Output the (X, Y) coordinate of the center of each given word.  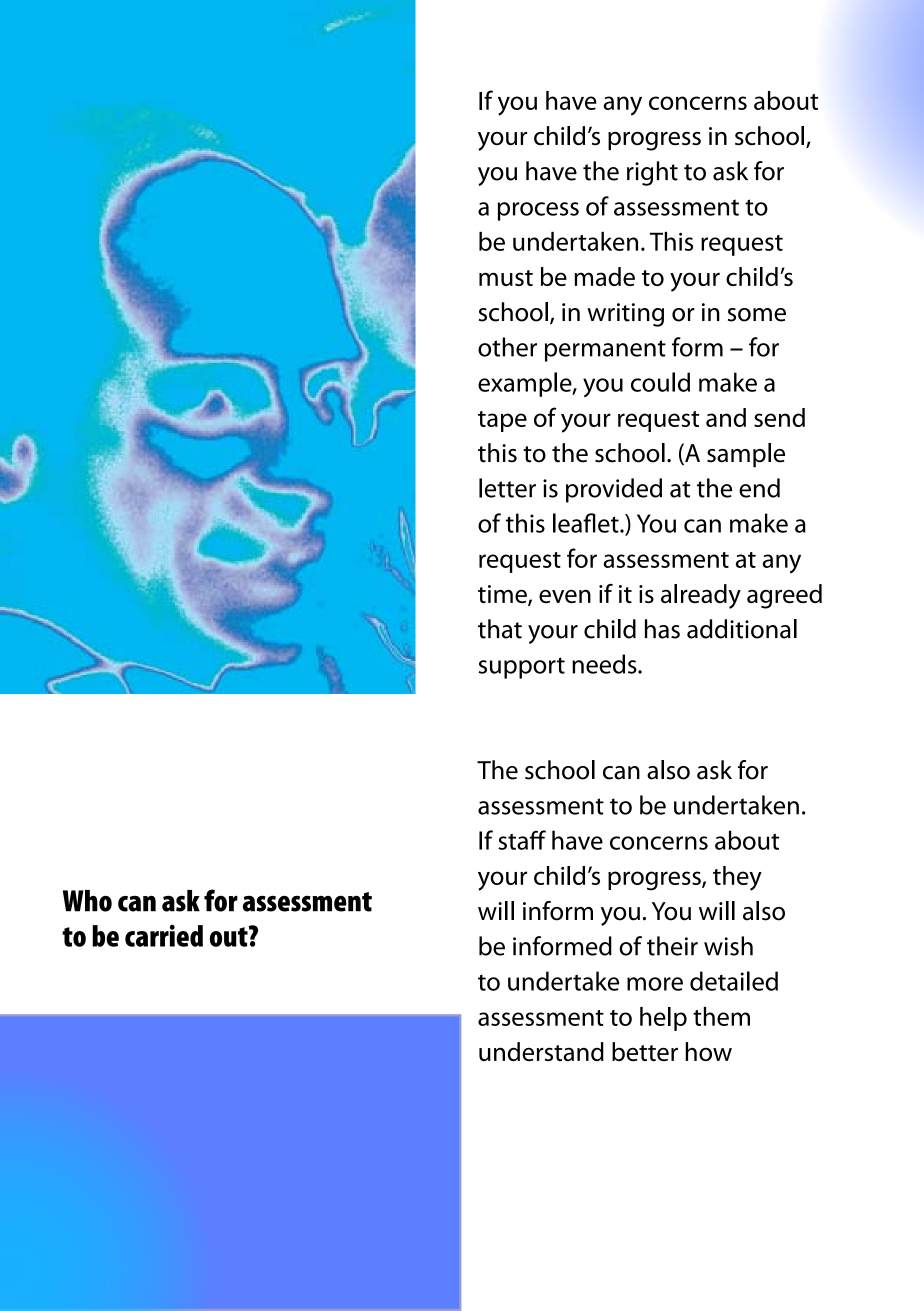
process (538, 211)
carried (164, 935)
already (701, 596)
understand (541, 1051)
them (721, 1016)
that (500, 629)
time (503, 595)
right (652, 173)
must (506, 278)
